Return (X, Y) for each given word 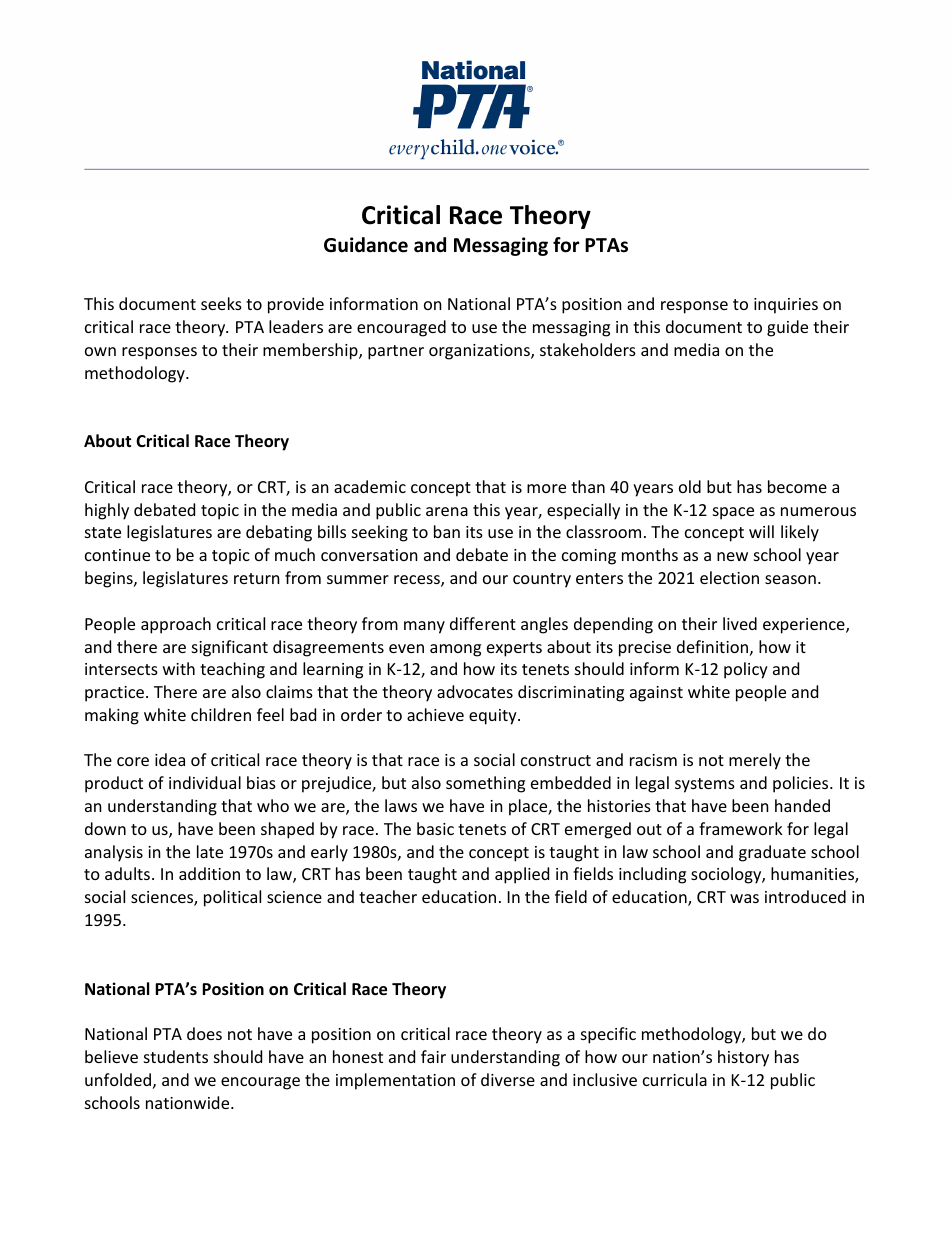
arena (447, 511)
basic (435, 828)
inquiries (786, 306)
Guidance (366, 245)
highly (107, 511)
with (179, 668)
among (455, 650)
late (210, 851)
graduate (772, 853)
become (797, 486)
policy (746, 670)
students (176, 1056)
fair (433, 1056)
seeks (221, 303)
